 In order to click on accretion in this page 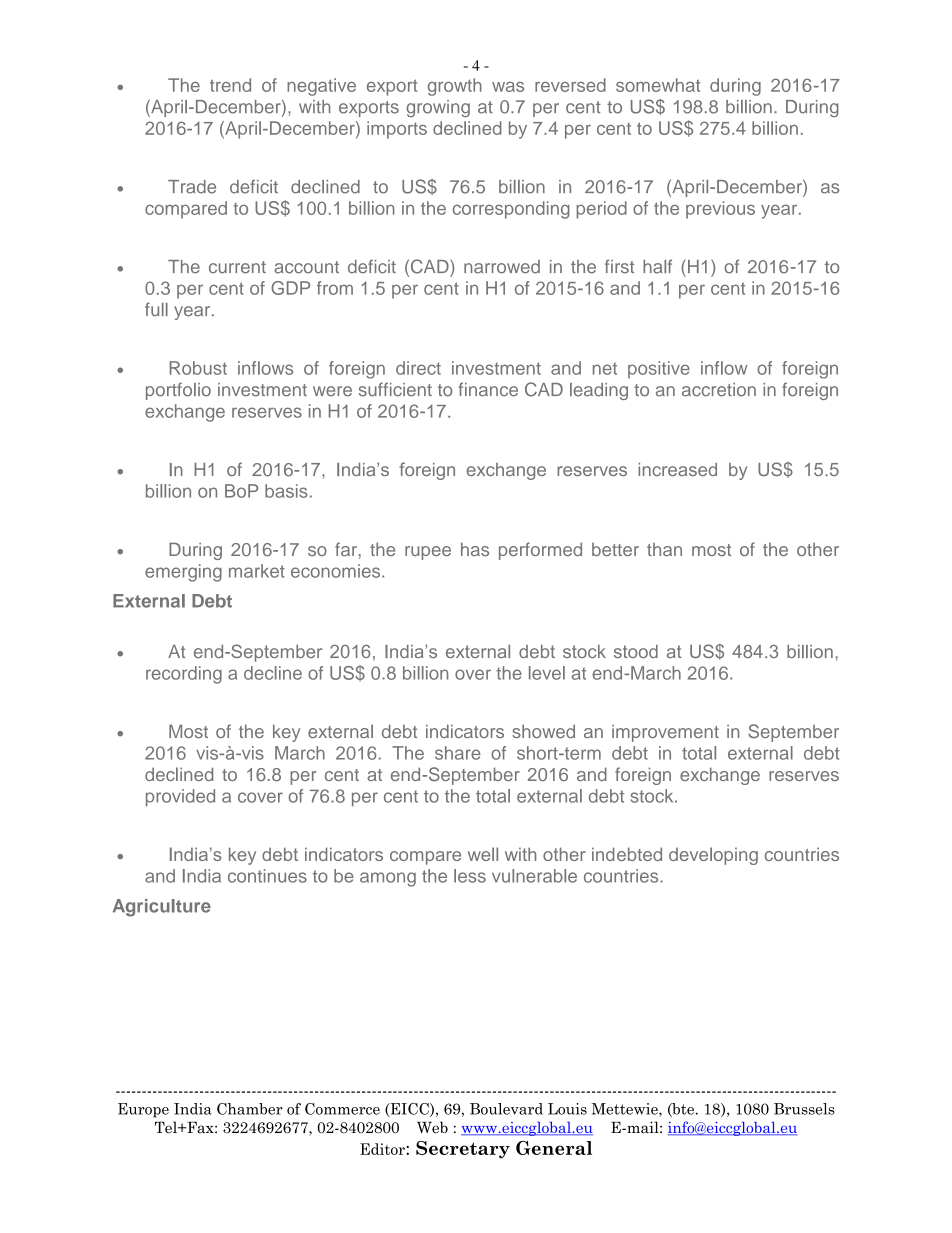, I will do `click(719, 390)`.
